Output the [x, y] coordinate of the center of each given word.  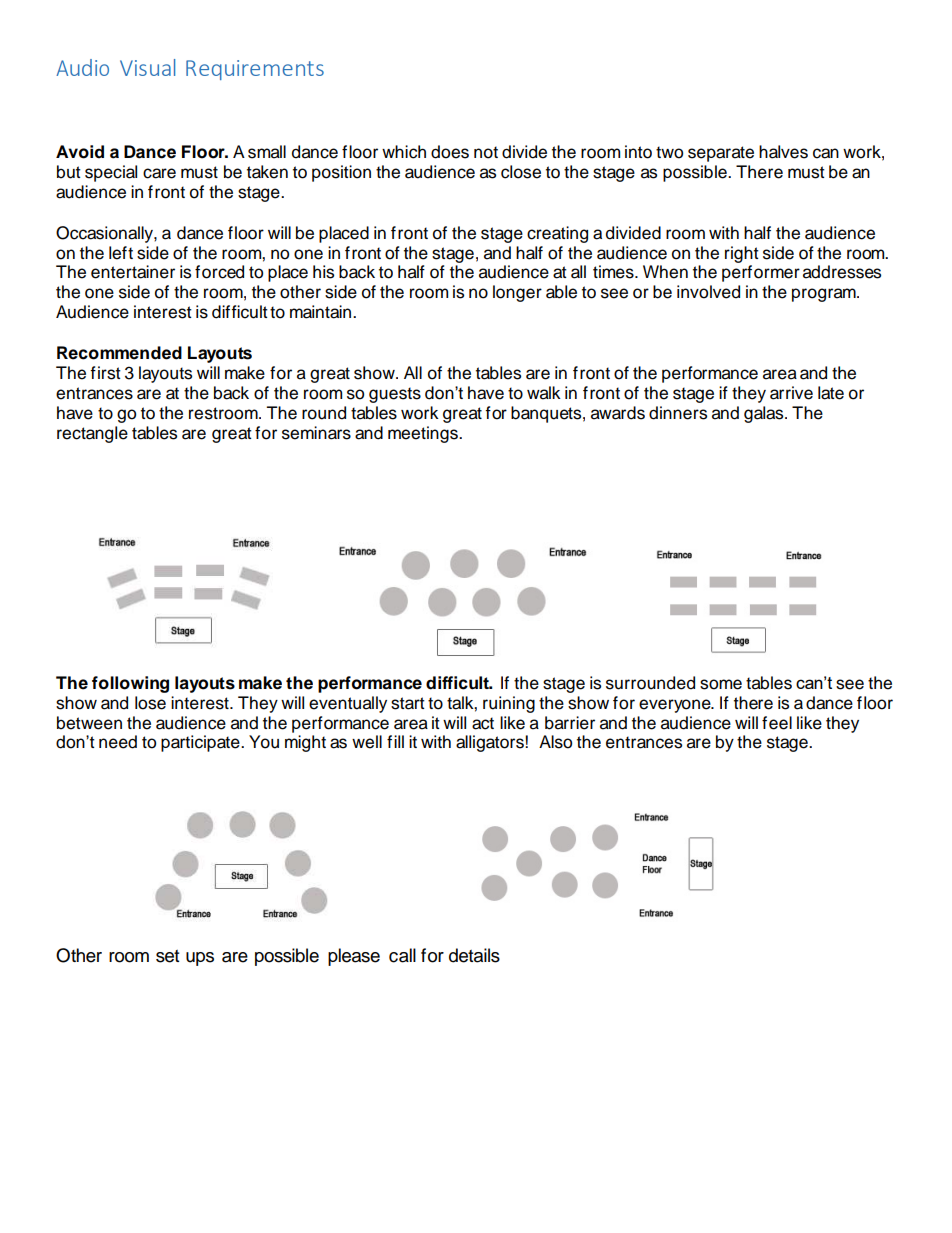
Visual [147, 67]
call [402, 955]
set [167, 956]
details [474, 955]
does [450, 152]
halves [783, 152]
